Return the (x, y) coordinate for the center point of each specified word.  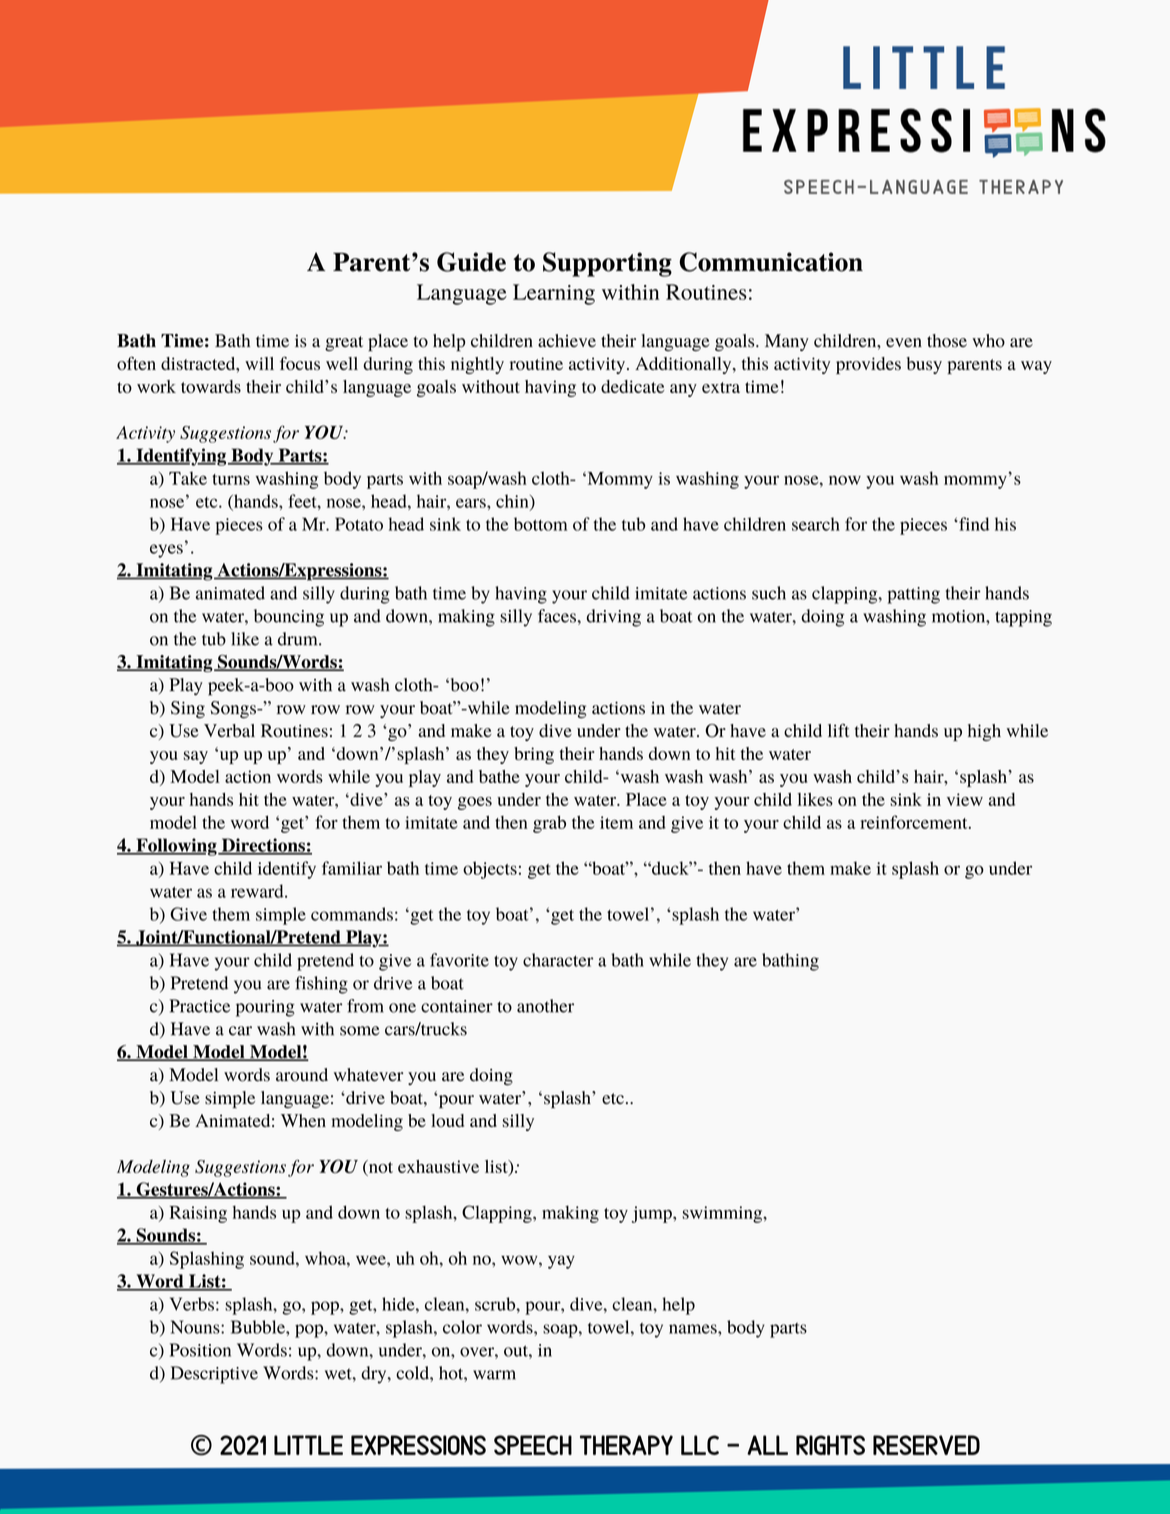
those (947, 341)
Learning (554, 294)
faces (557, 616)
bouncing (289, 618)
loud (447, 1120)
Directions (263, 846)
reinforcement (915, 822)
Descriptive (214, 1375)
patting (913, 595)
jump (653, 1214)
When (303, 1120)
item (616, 822)
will (259, 363)
